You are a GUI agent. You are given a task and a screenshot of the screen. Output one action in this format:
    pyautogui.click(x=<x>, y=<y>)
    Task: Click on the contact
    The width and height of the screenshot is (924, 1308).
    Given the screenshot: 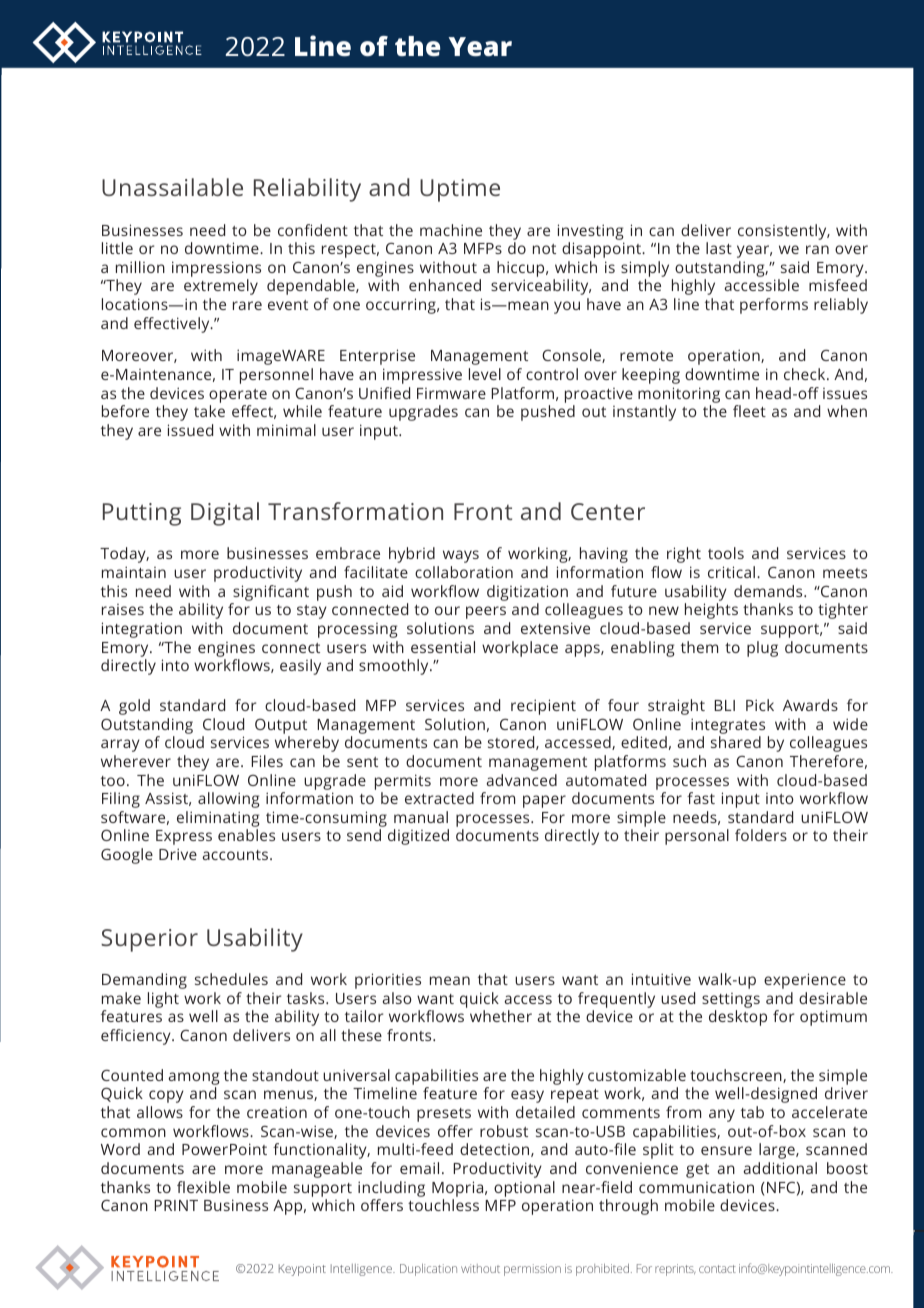 What is the action you would take?
    pyautogui.click(x=717, y=1269)
